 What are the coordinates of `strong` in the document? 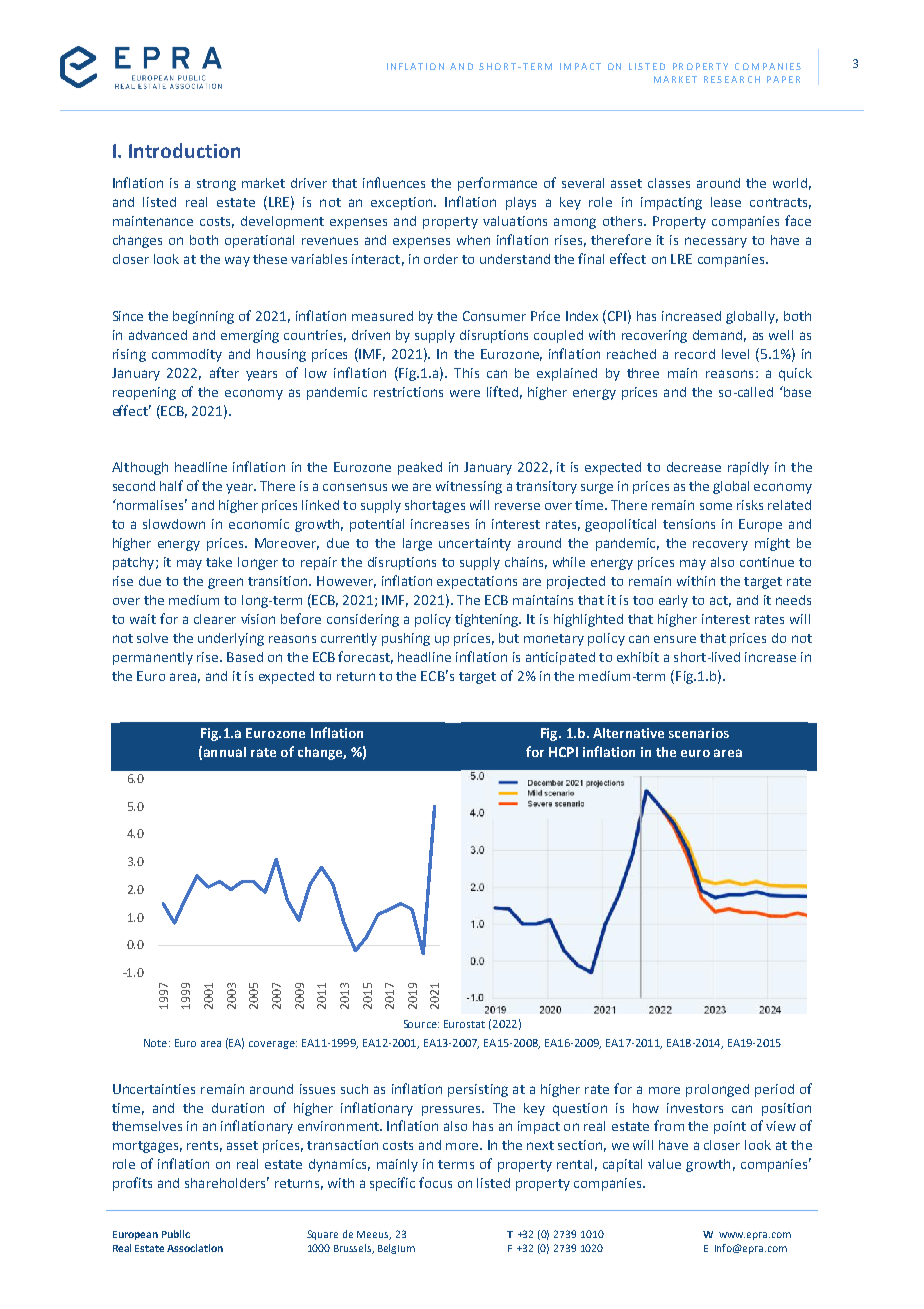 It's located at (216, 185).
